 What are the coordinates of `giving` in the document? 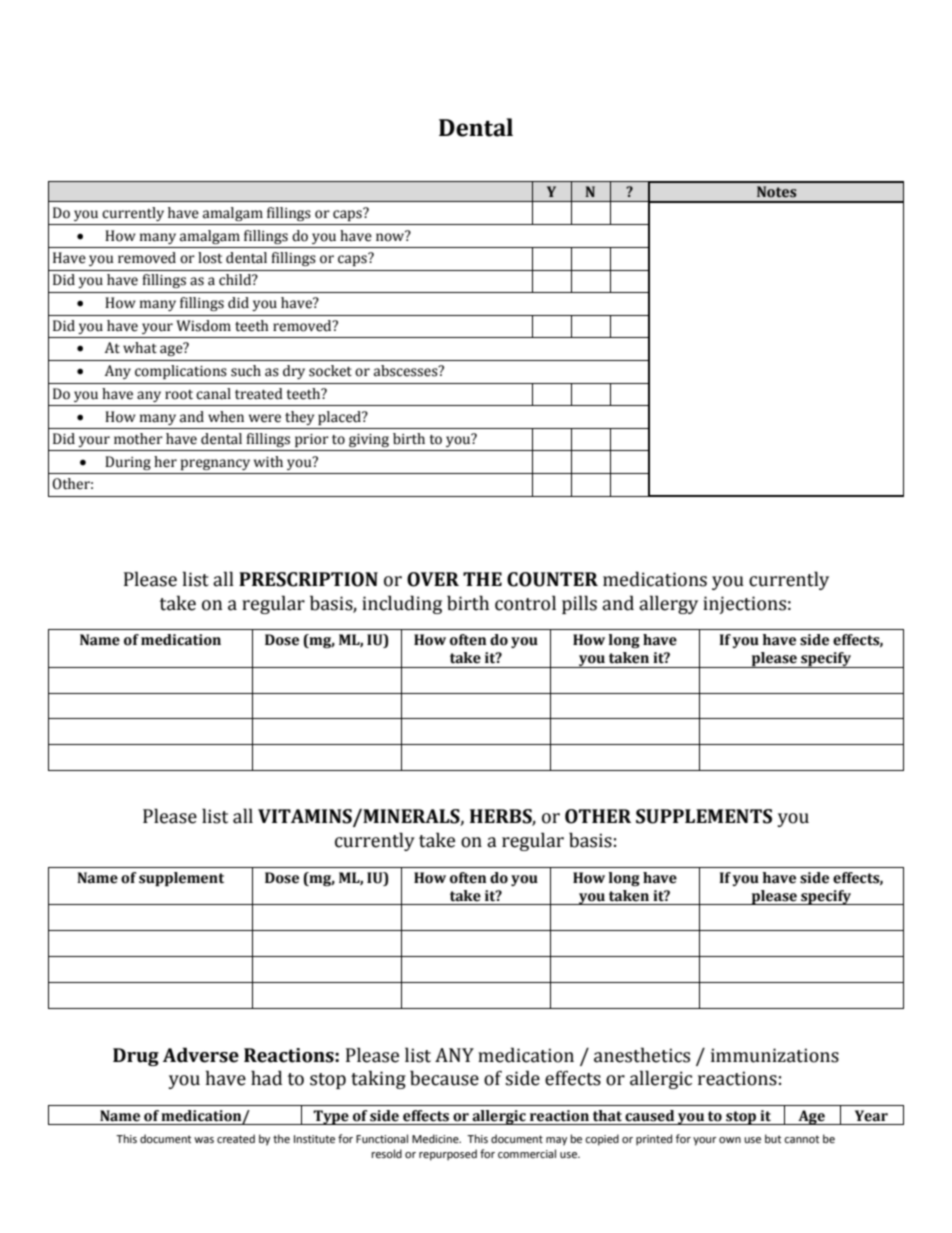 It's located at (369, 440).
